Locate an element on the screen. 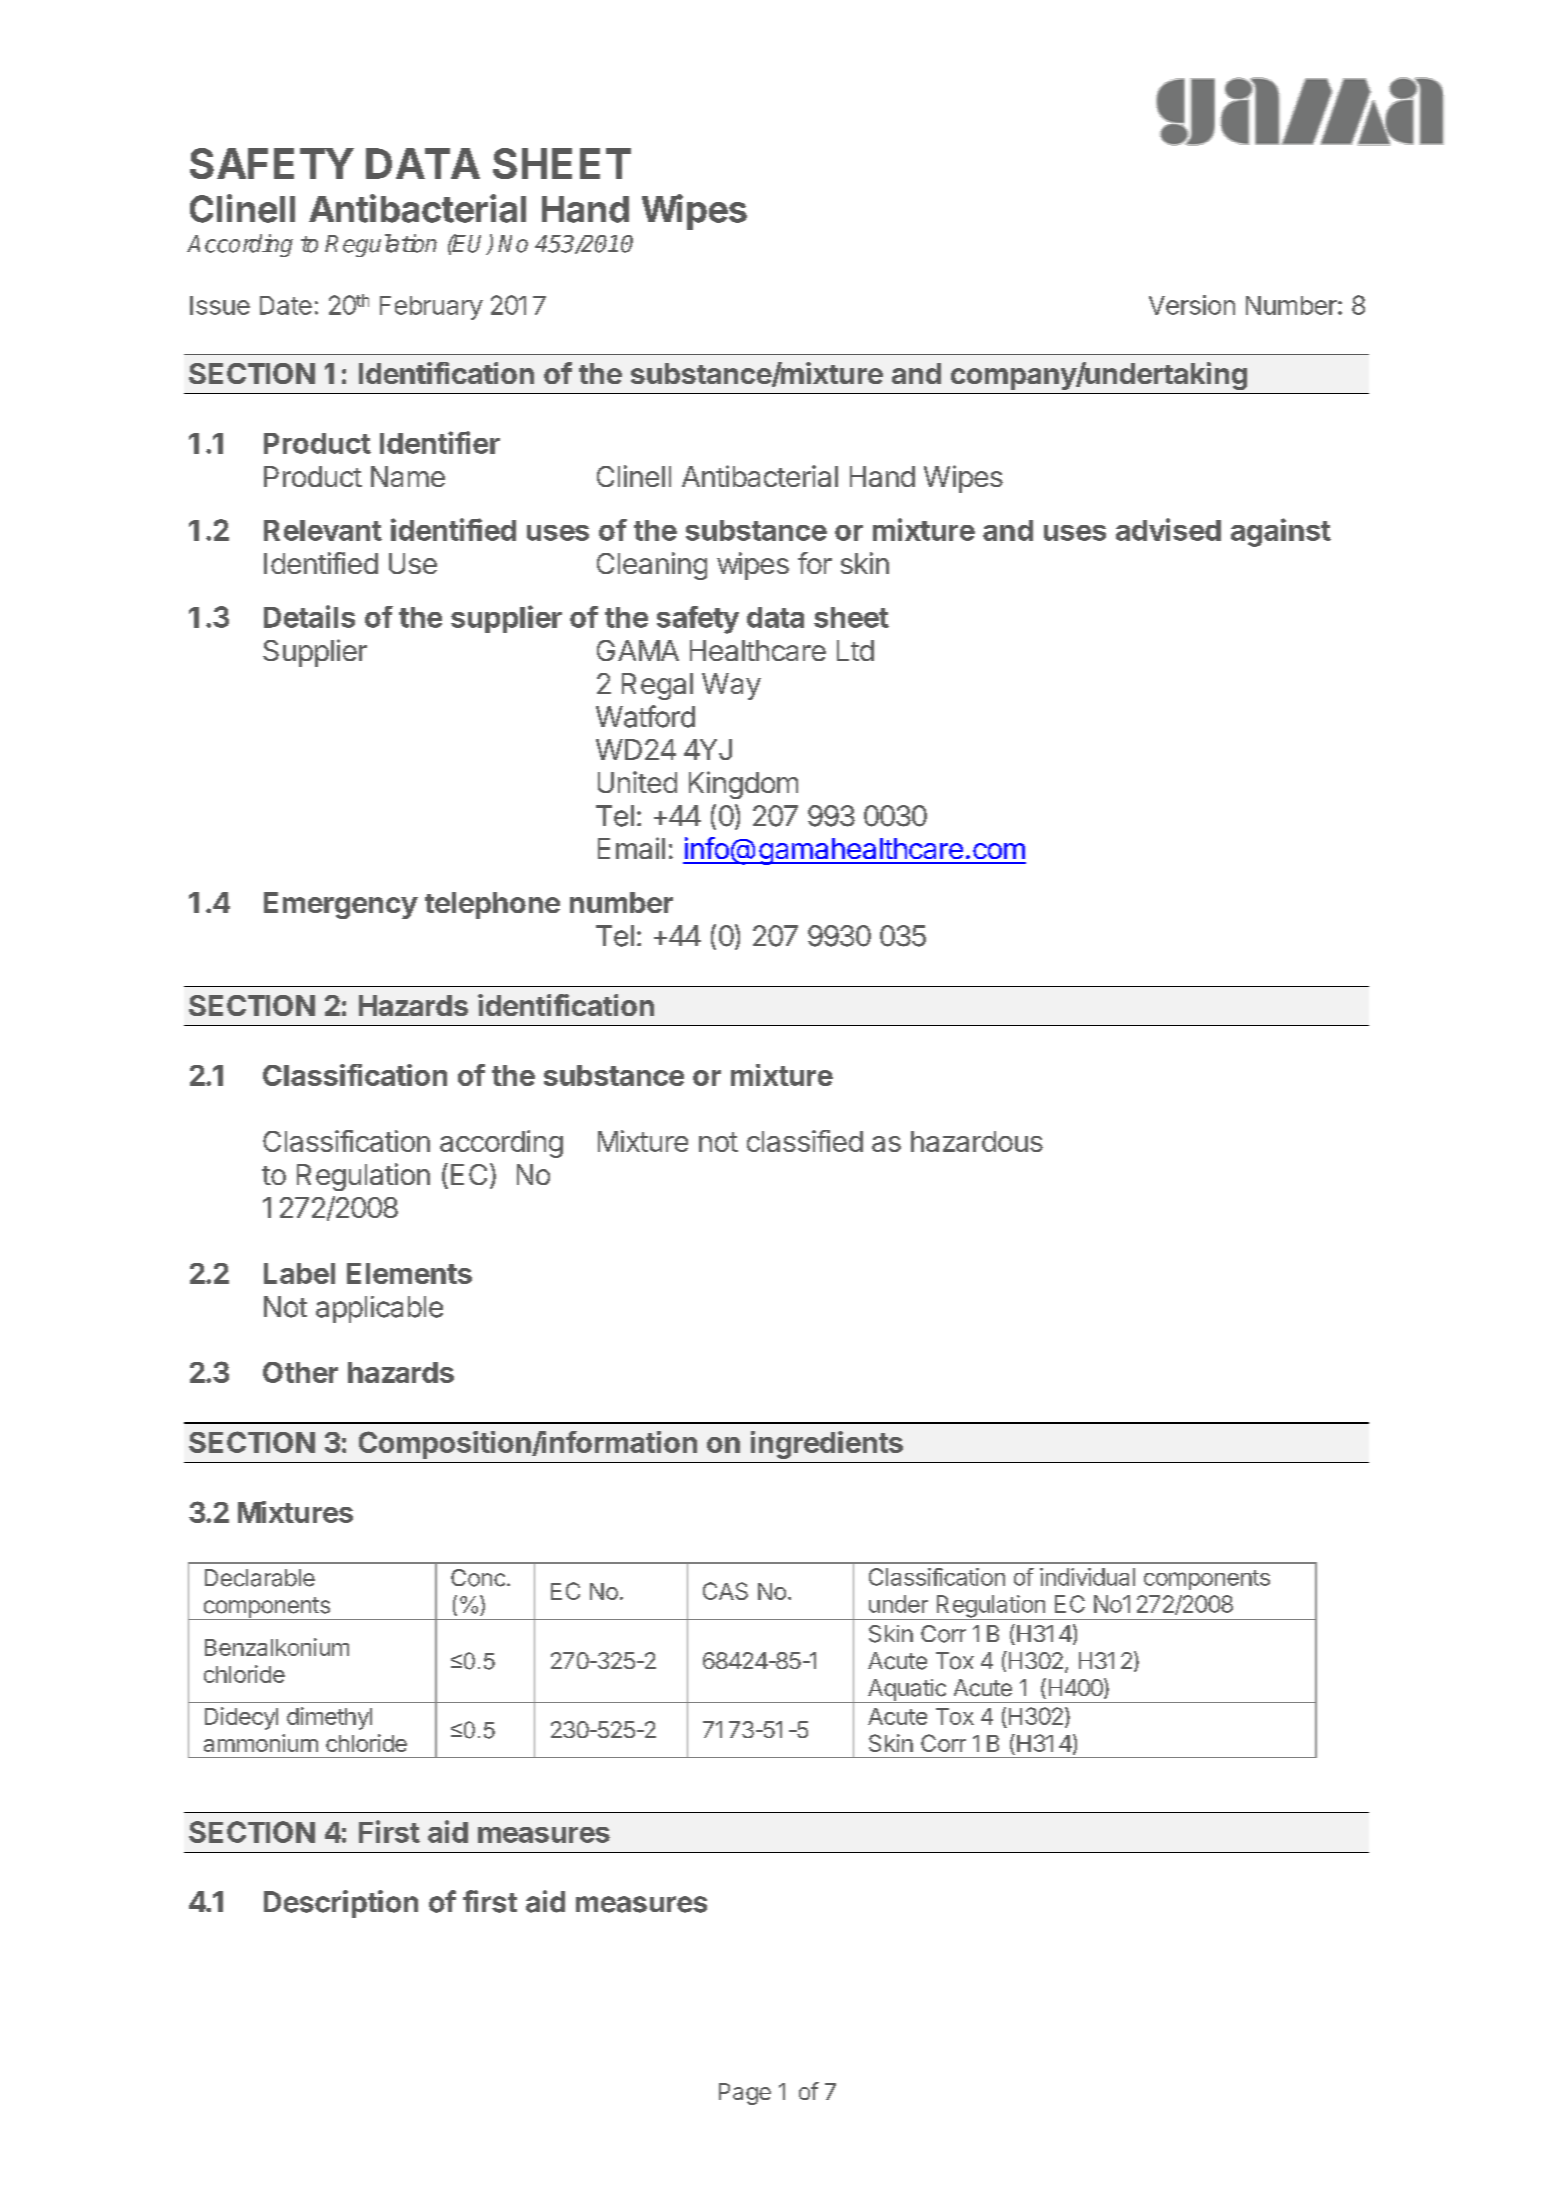  Date is located at coordinates (286, 305).
